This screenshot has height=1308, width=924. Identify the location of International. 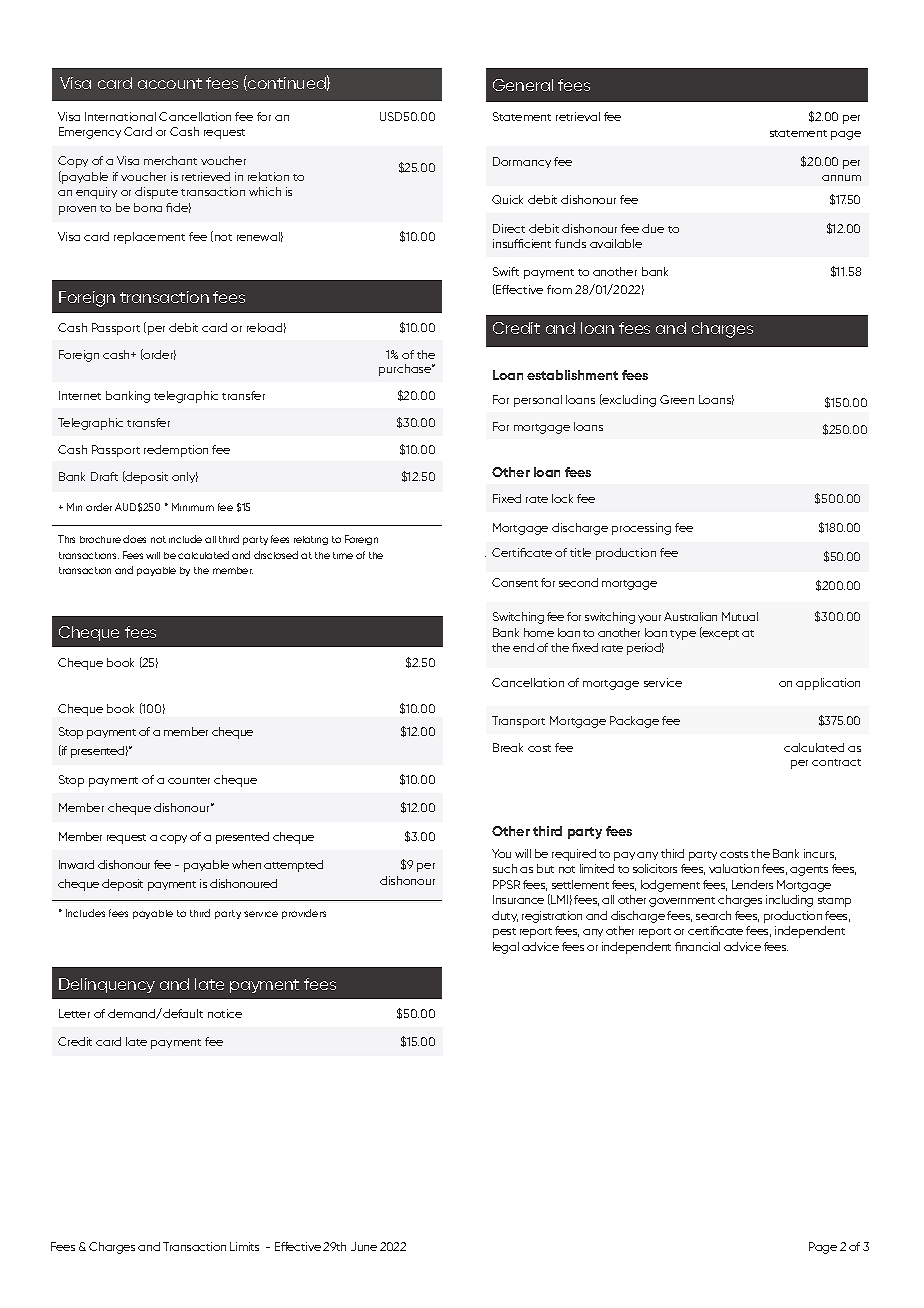
(120, 116).
